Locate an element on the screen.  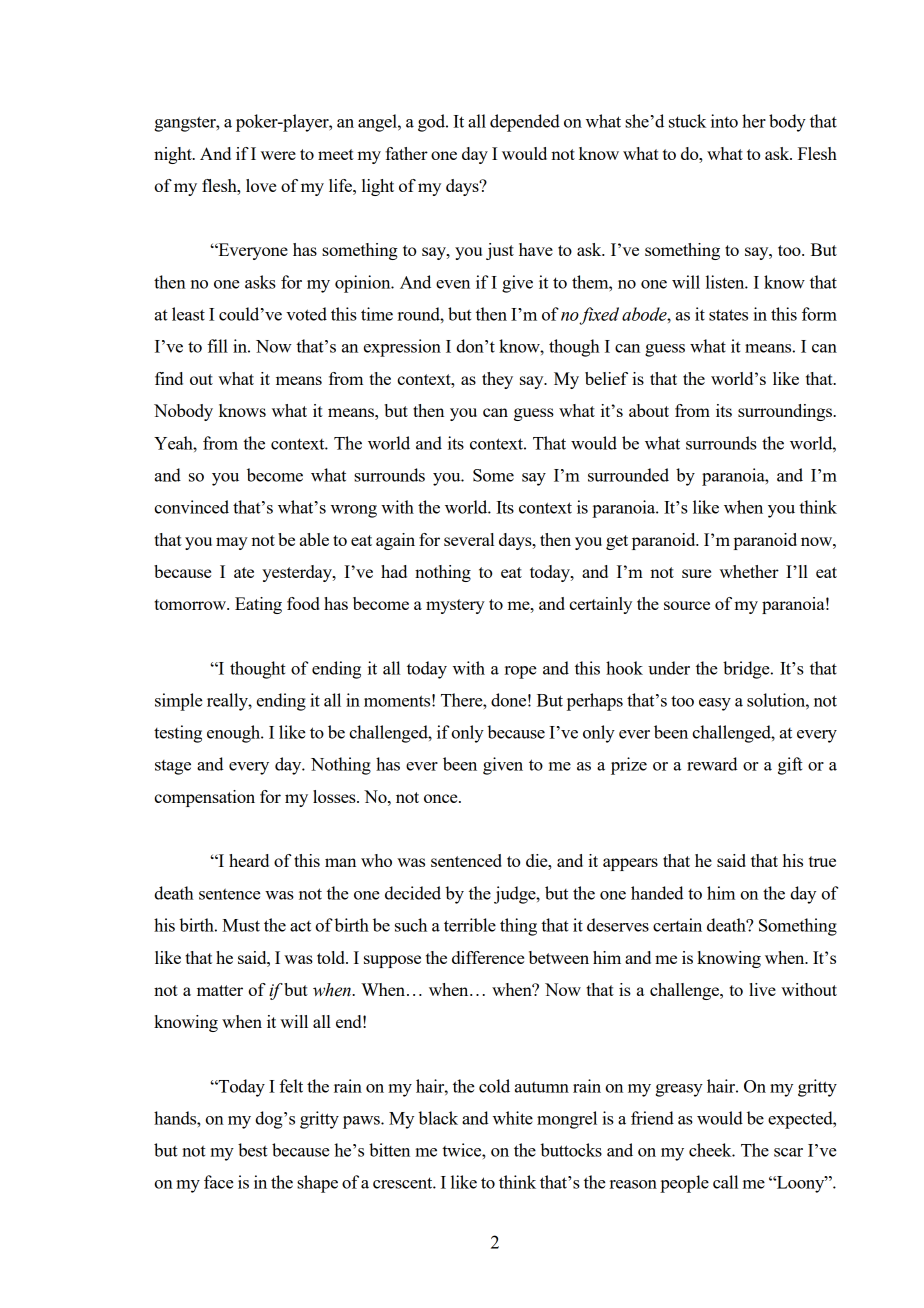
once is located at coordinates (442, 798).
